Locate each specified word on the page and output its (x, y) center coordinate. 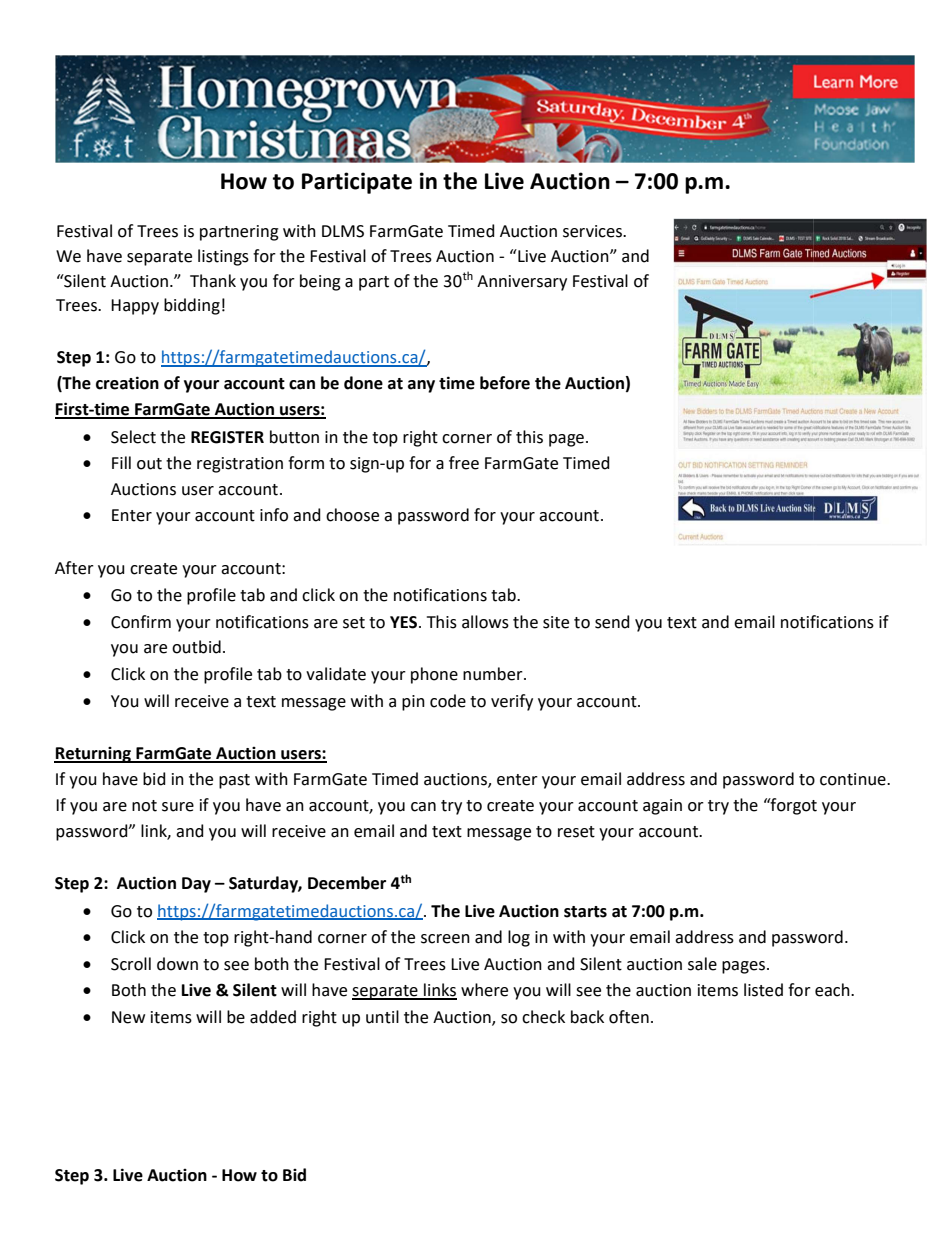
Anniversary (522, 283)
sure (178, 807)
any (421, 386)
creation (127, 383)
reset (576, 832)
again (662, 807)
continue (854, 779)
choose (352, 515)
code (448, 701)
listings (223, 257)
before (505, 383)
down (177, 964)
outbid (196, 647)
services (593, 231)
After (74, 568)
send (612, 622)
